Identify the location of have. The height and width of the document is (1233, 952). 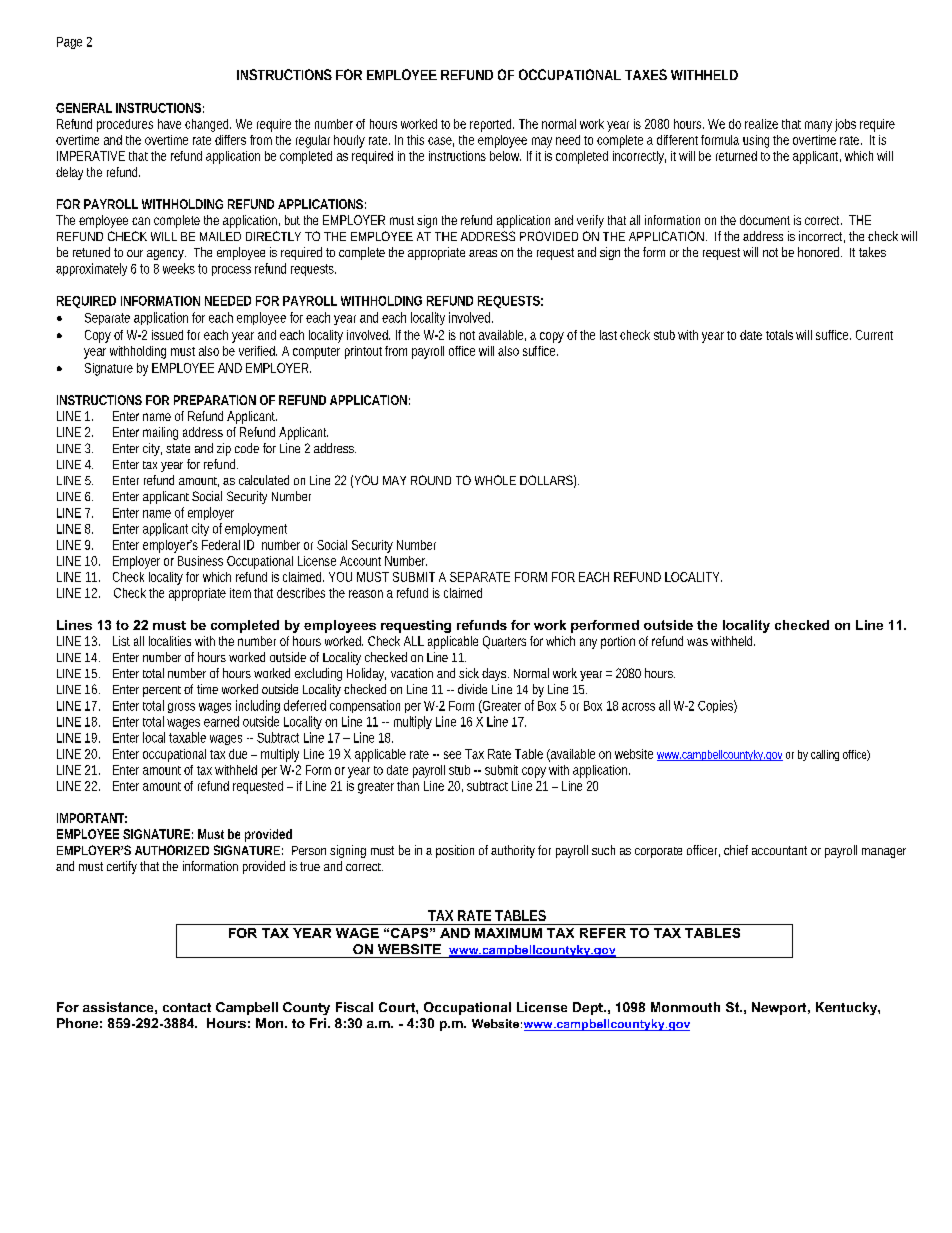
(169, 124).
